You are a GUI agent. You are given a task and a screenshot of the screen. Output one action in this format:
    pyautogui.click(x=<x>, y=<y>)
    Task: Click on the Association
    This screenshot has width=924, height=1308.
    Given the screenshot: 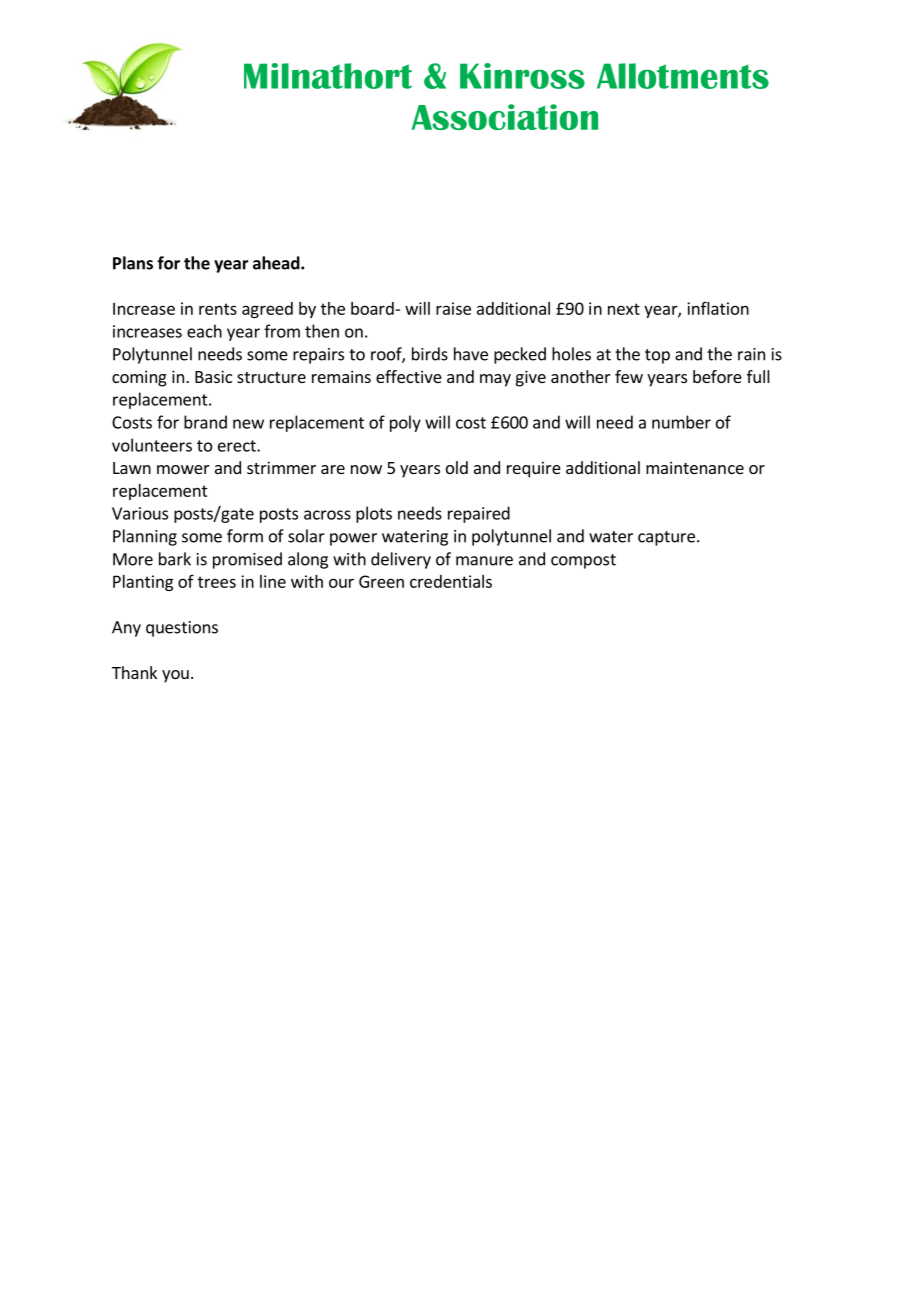 What is the action you would take?
    pyautogui.click(x=504, y=117)
